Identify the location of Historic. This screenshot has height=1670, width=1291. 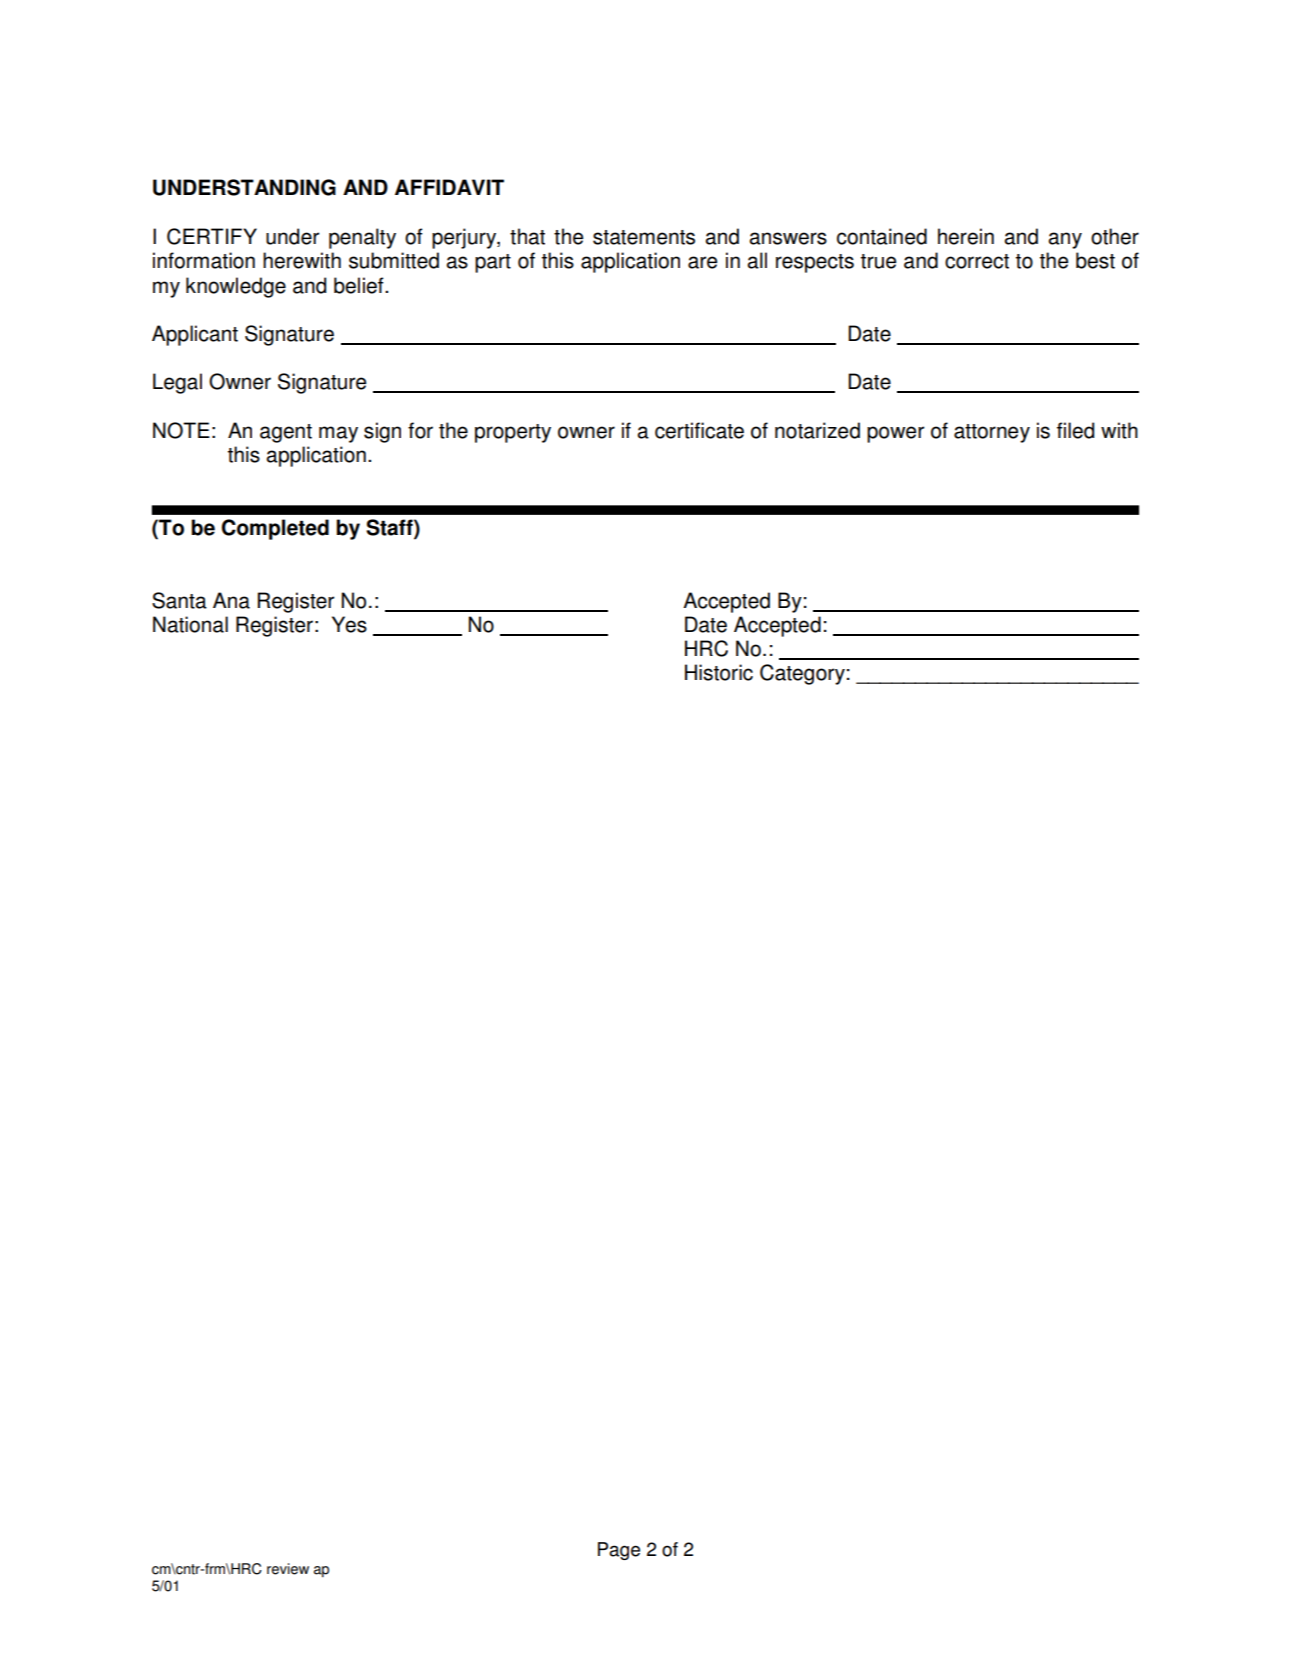
(719, 672).
